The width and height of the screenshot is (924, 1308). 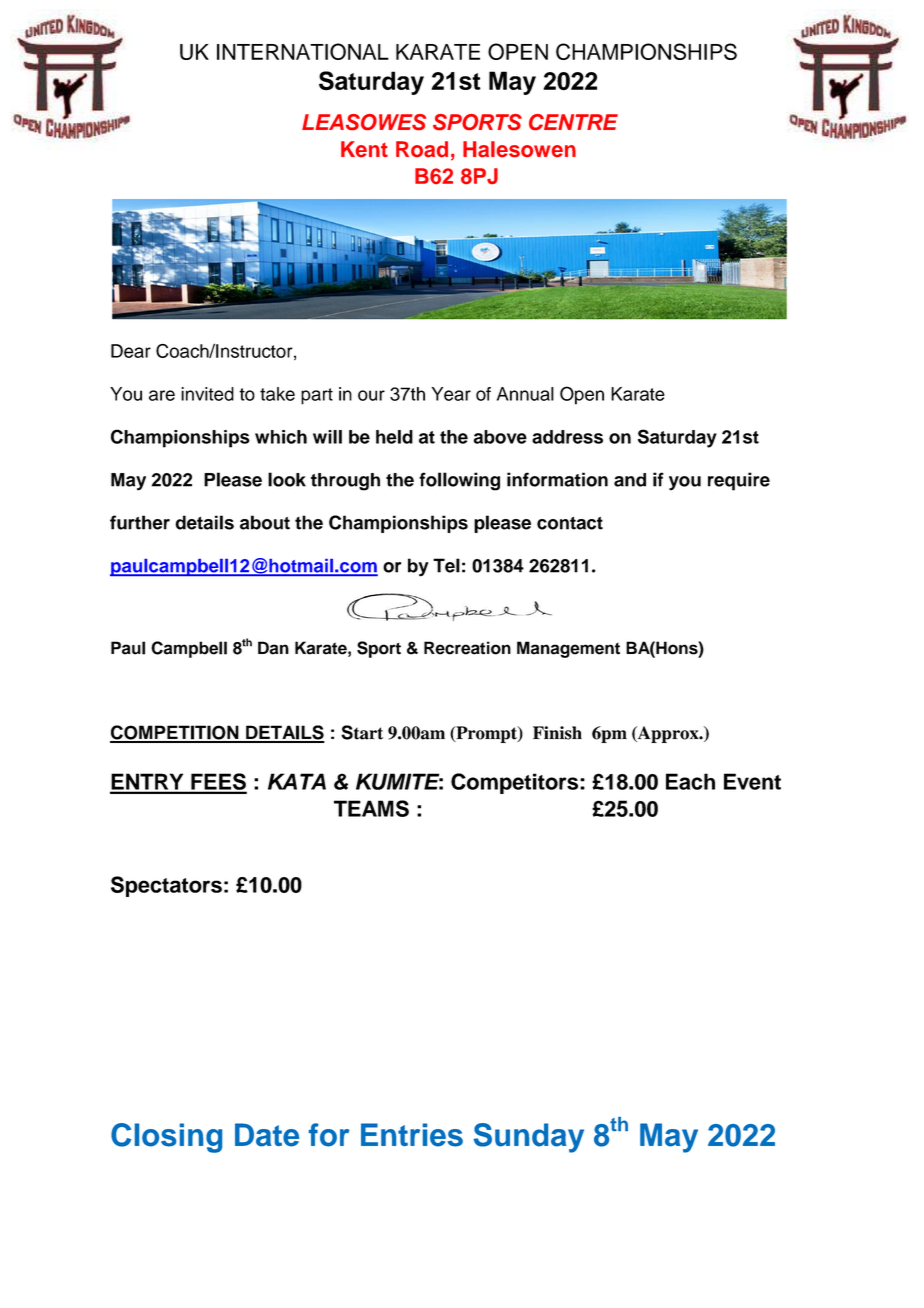 What do you see at coordinates (567, 437) in the screenshot?
I see `address` at bounding box center [567, 437].
